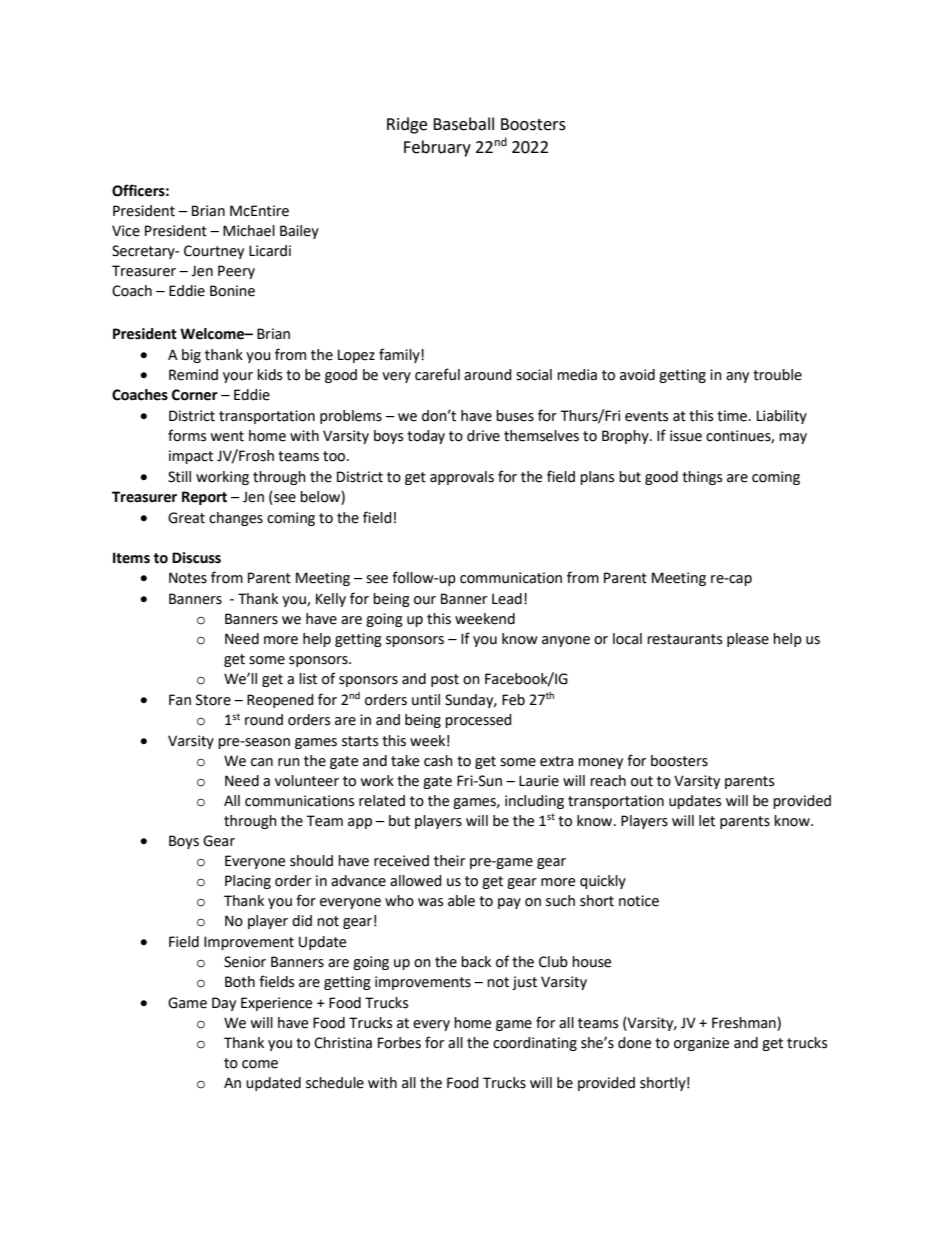 The width and height of the screenshot is (952, 1233). I want to click on let, so click(707, 821).
